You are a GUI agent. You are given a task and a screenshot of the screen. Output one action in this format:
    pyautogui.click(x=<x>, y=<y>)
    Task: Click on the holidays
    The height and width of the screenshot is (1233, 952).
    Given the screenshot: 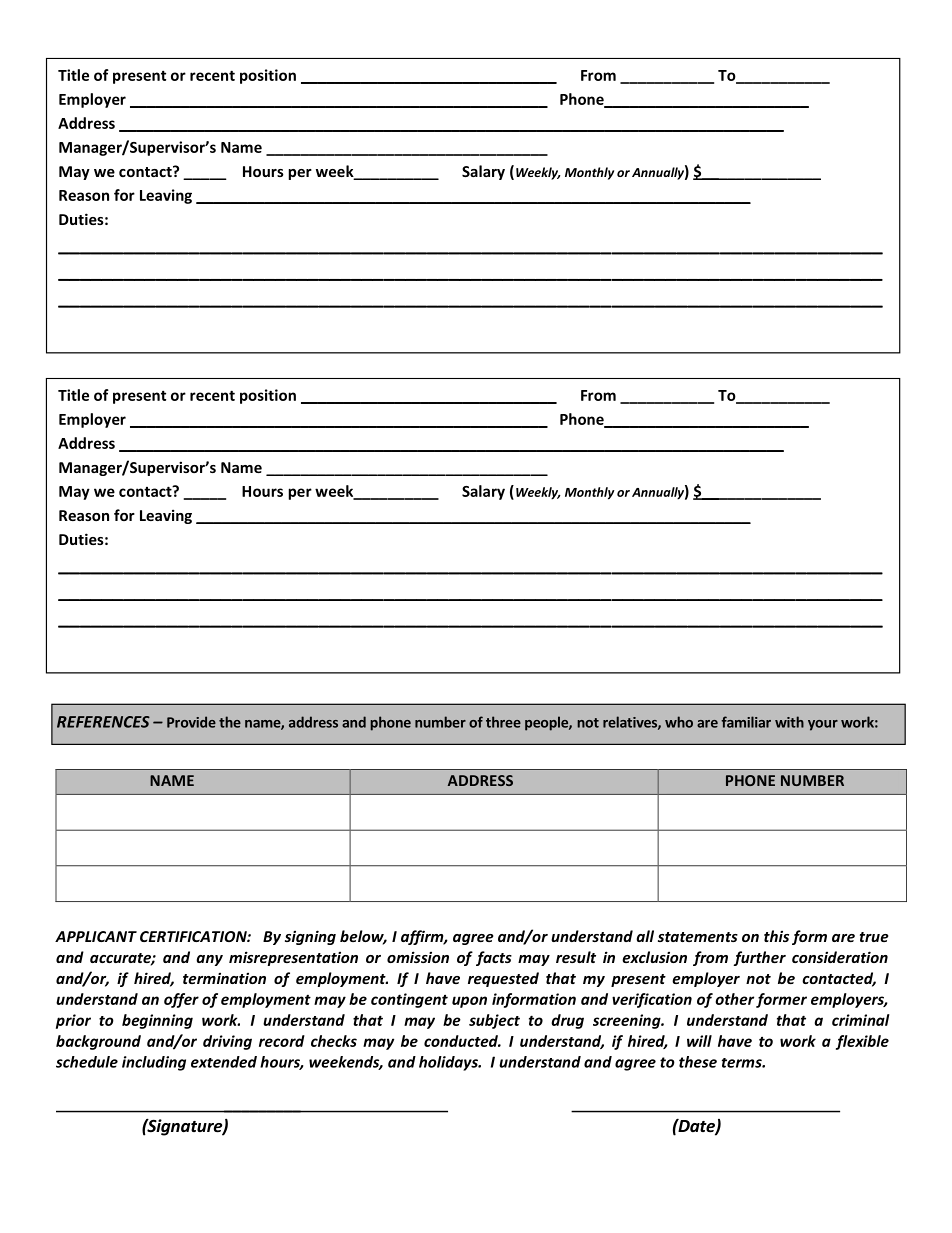 What is the action you would take?
    pyautogui.click(x=449, y=1063)
